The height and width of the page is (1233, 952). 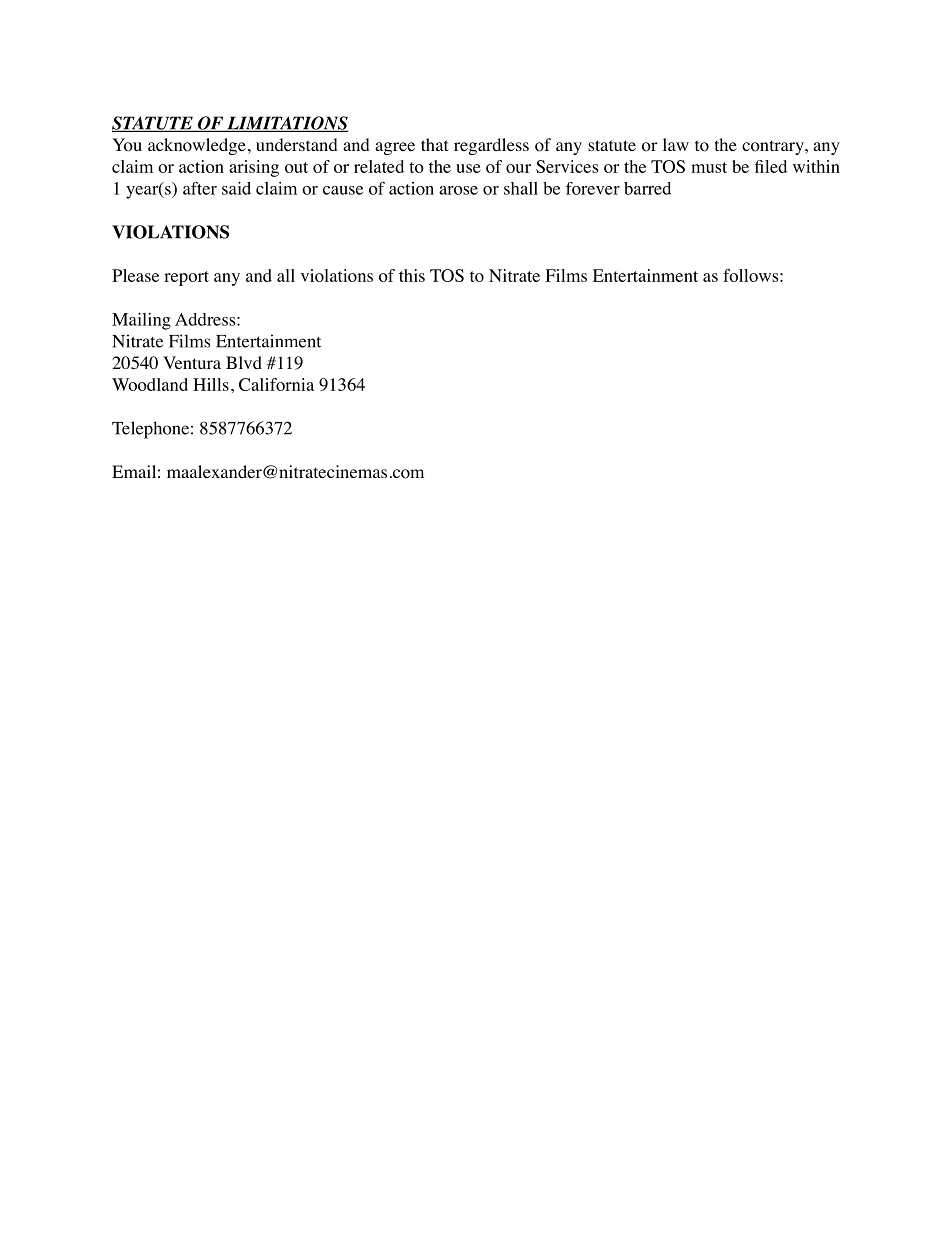 What do you see at coordinates (200, 188) in the page?
I see `after` at bounding box center [200, 188].
